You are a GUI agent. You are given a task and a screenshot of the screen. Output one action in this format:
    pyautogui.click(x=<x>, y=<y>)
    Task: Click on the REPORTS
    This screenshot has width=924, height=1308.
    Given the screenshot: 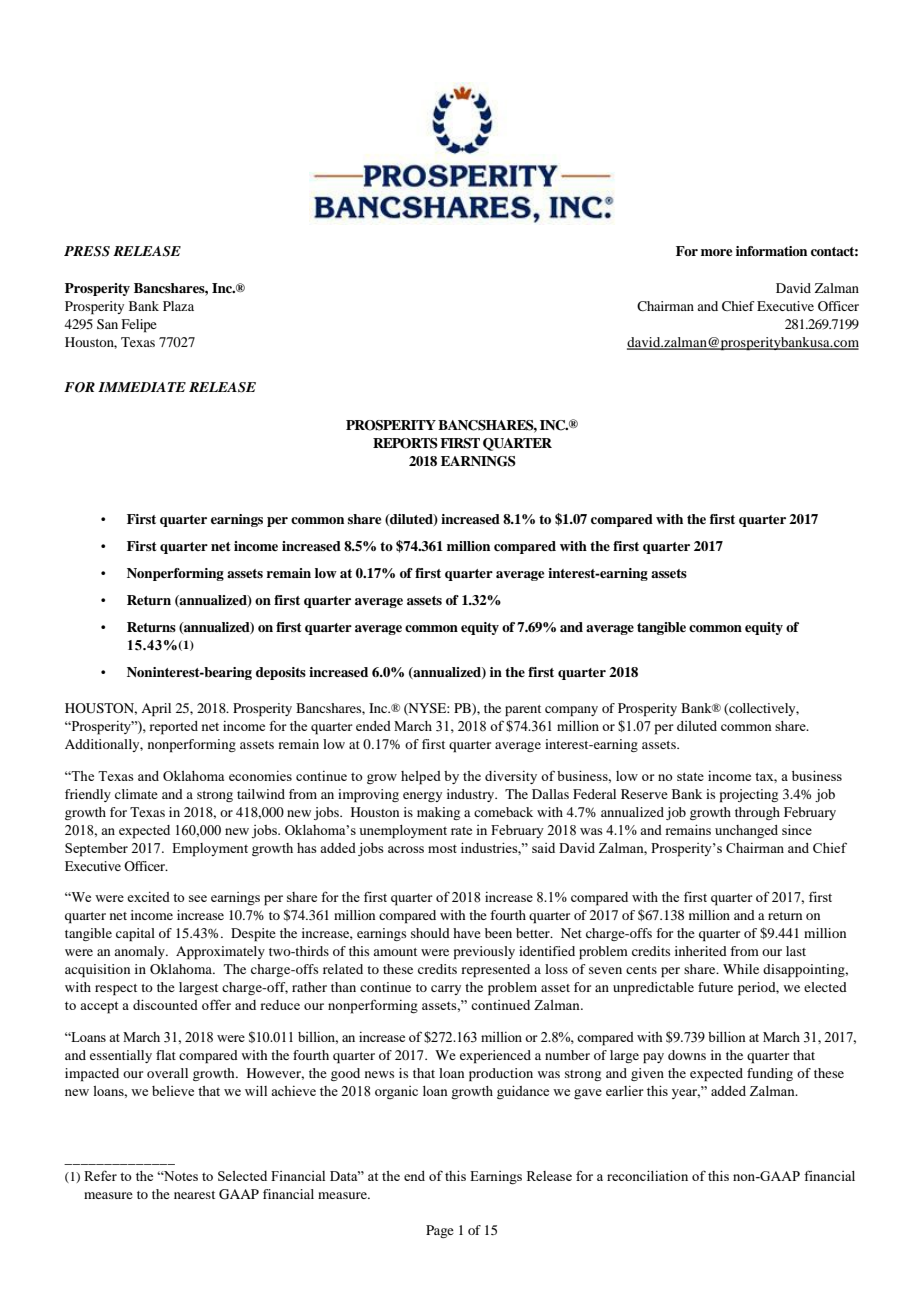 What is the action you would take?
    pyautogui.click(x=405, y=443)
